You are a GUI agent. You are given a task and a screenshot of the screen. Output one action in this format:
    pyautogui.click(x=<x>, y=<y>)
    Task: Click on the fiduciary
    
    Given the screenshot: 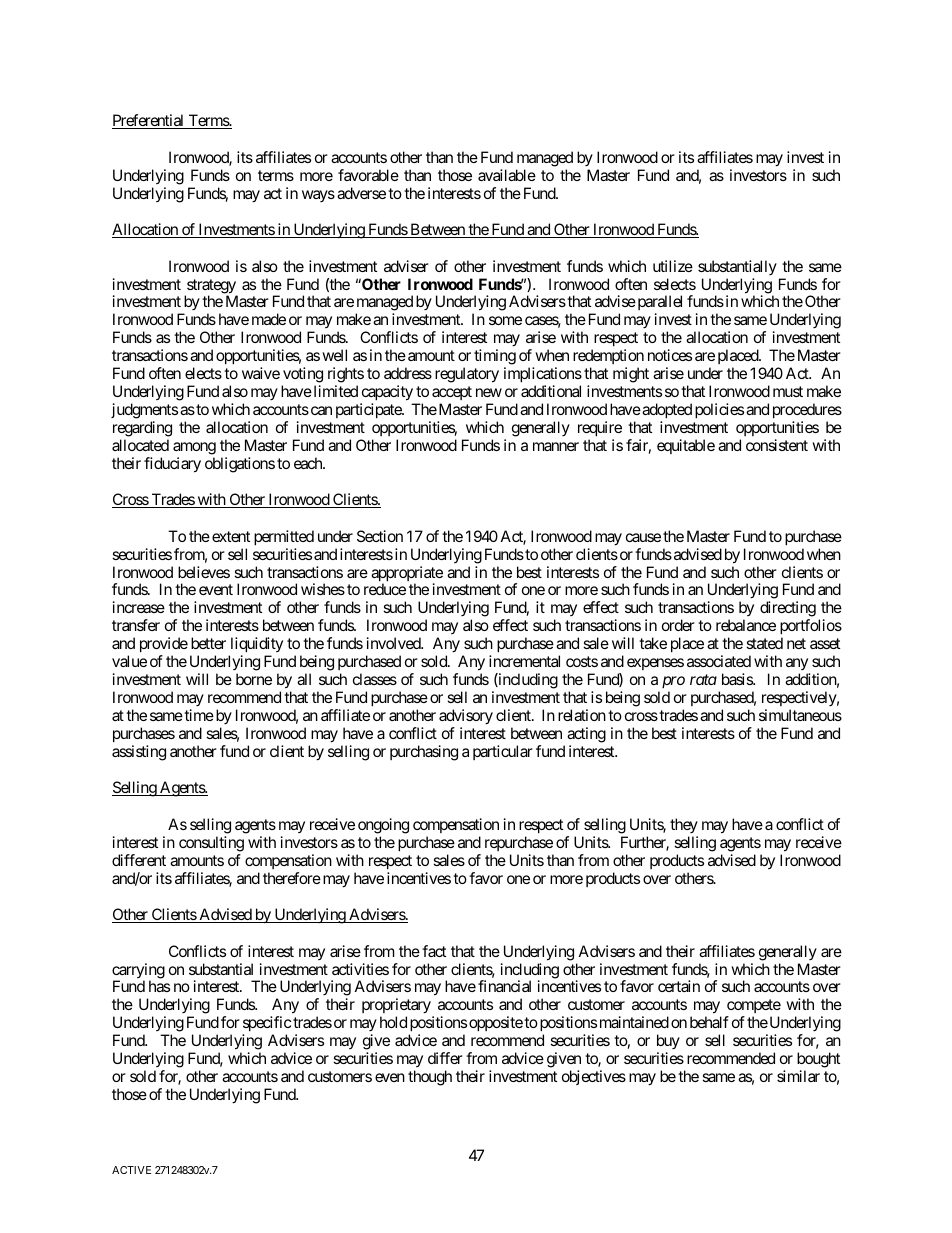 What is the action you would take?
    pyautogui.click(x=172, y=465)
